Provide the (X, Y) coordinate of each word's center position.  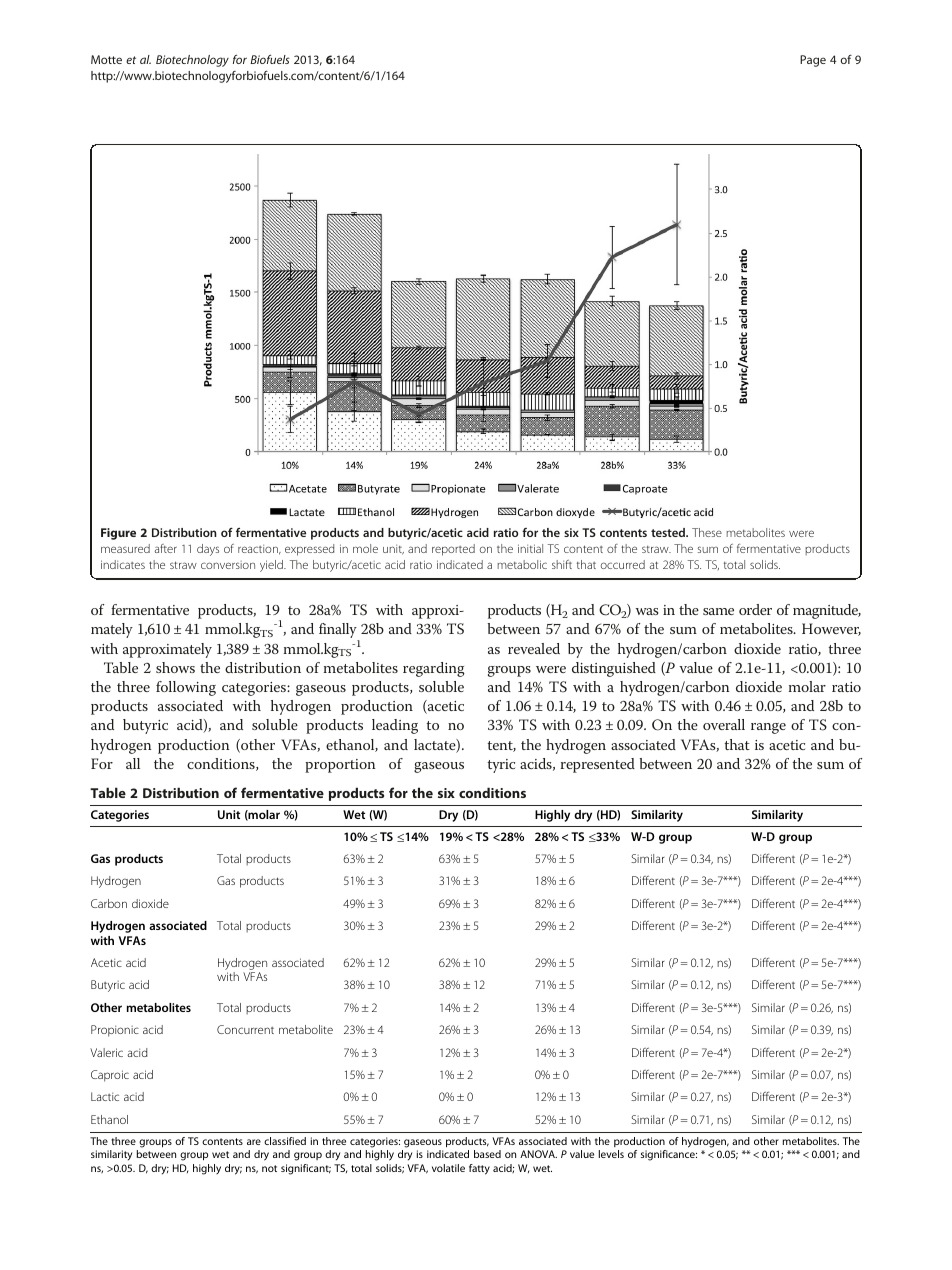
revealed (534, 648)
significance (669, 1155)
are (254, 1142)
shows (175, 667)
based (487, 1154)
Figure (118, 534)
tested (669, 532)
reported (453, 550)
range (768, 728)
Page (813, 61)
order (755, 609)
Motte (106, 59)
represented (597, 765)
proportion (340, 766)
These (707, 532)
